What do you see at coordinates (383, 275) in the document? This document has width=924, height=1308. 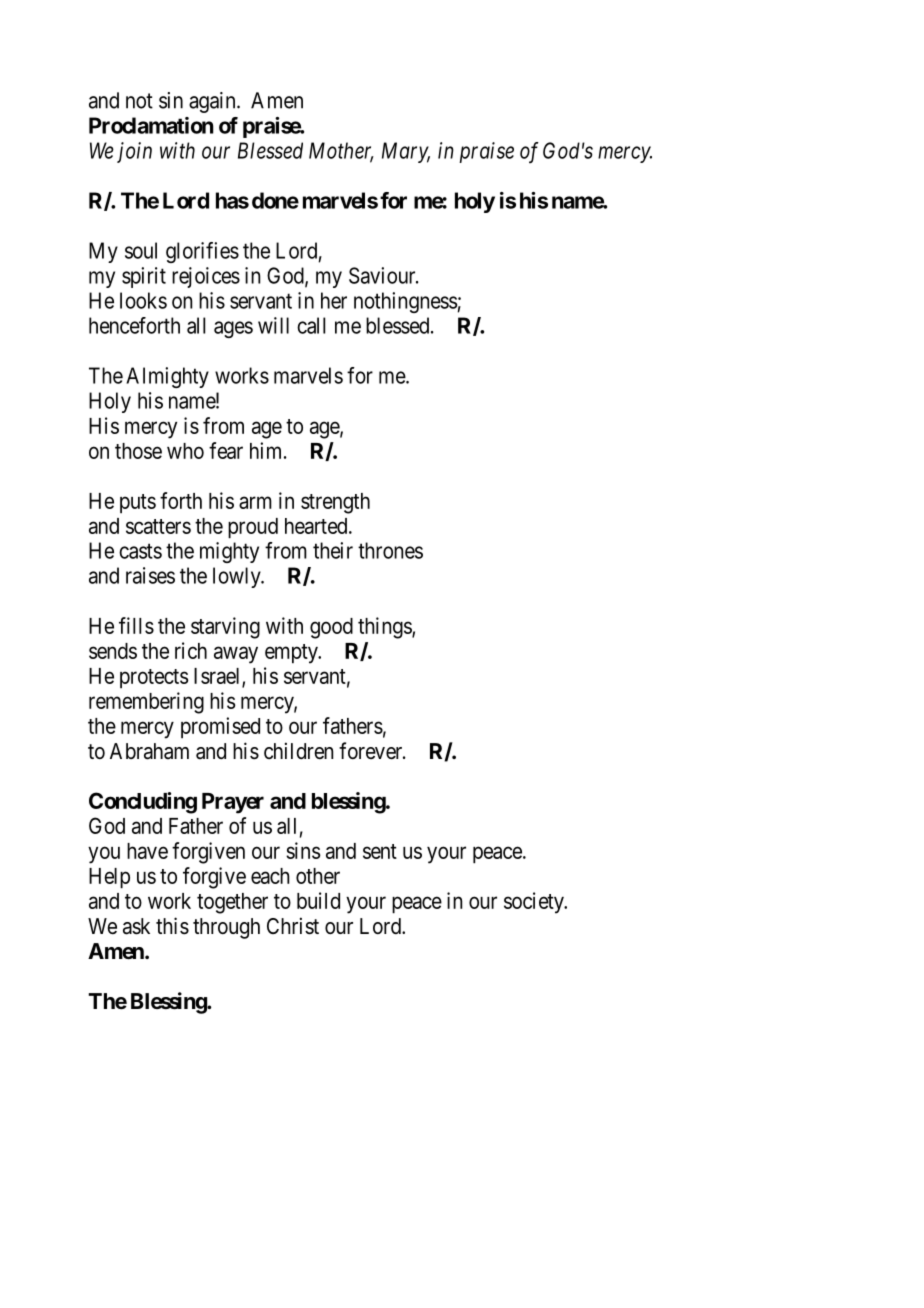 I see `Saviour` at bounding box center [383, 275].
